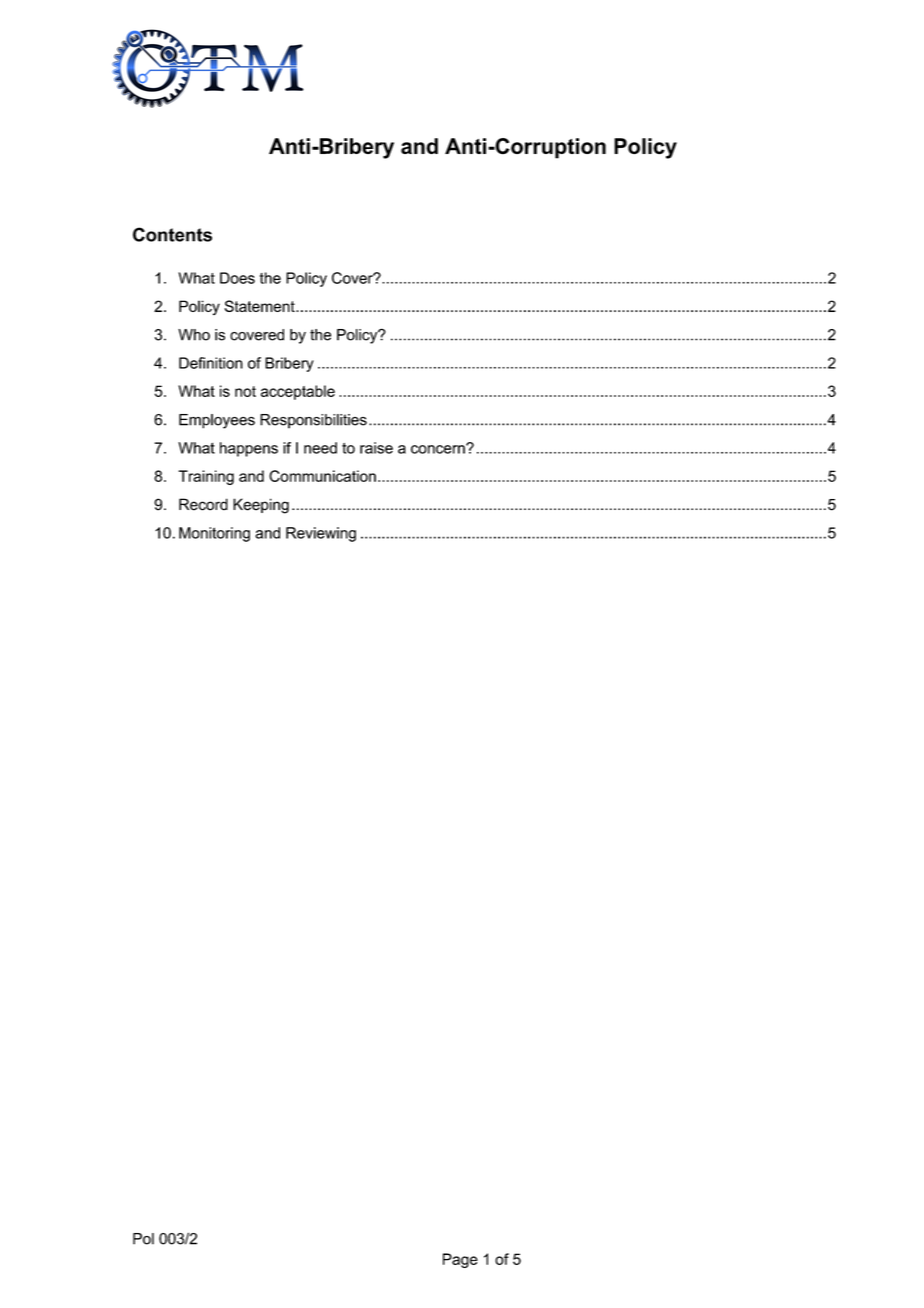 This screenshot has height=1308, width=924. I want to click on Statement, so click(260, 306).
